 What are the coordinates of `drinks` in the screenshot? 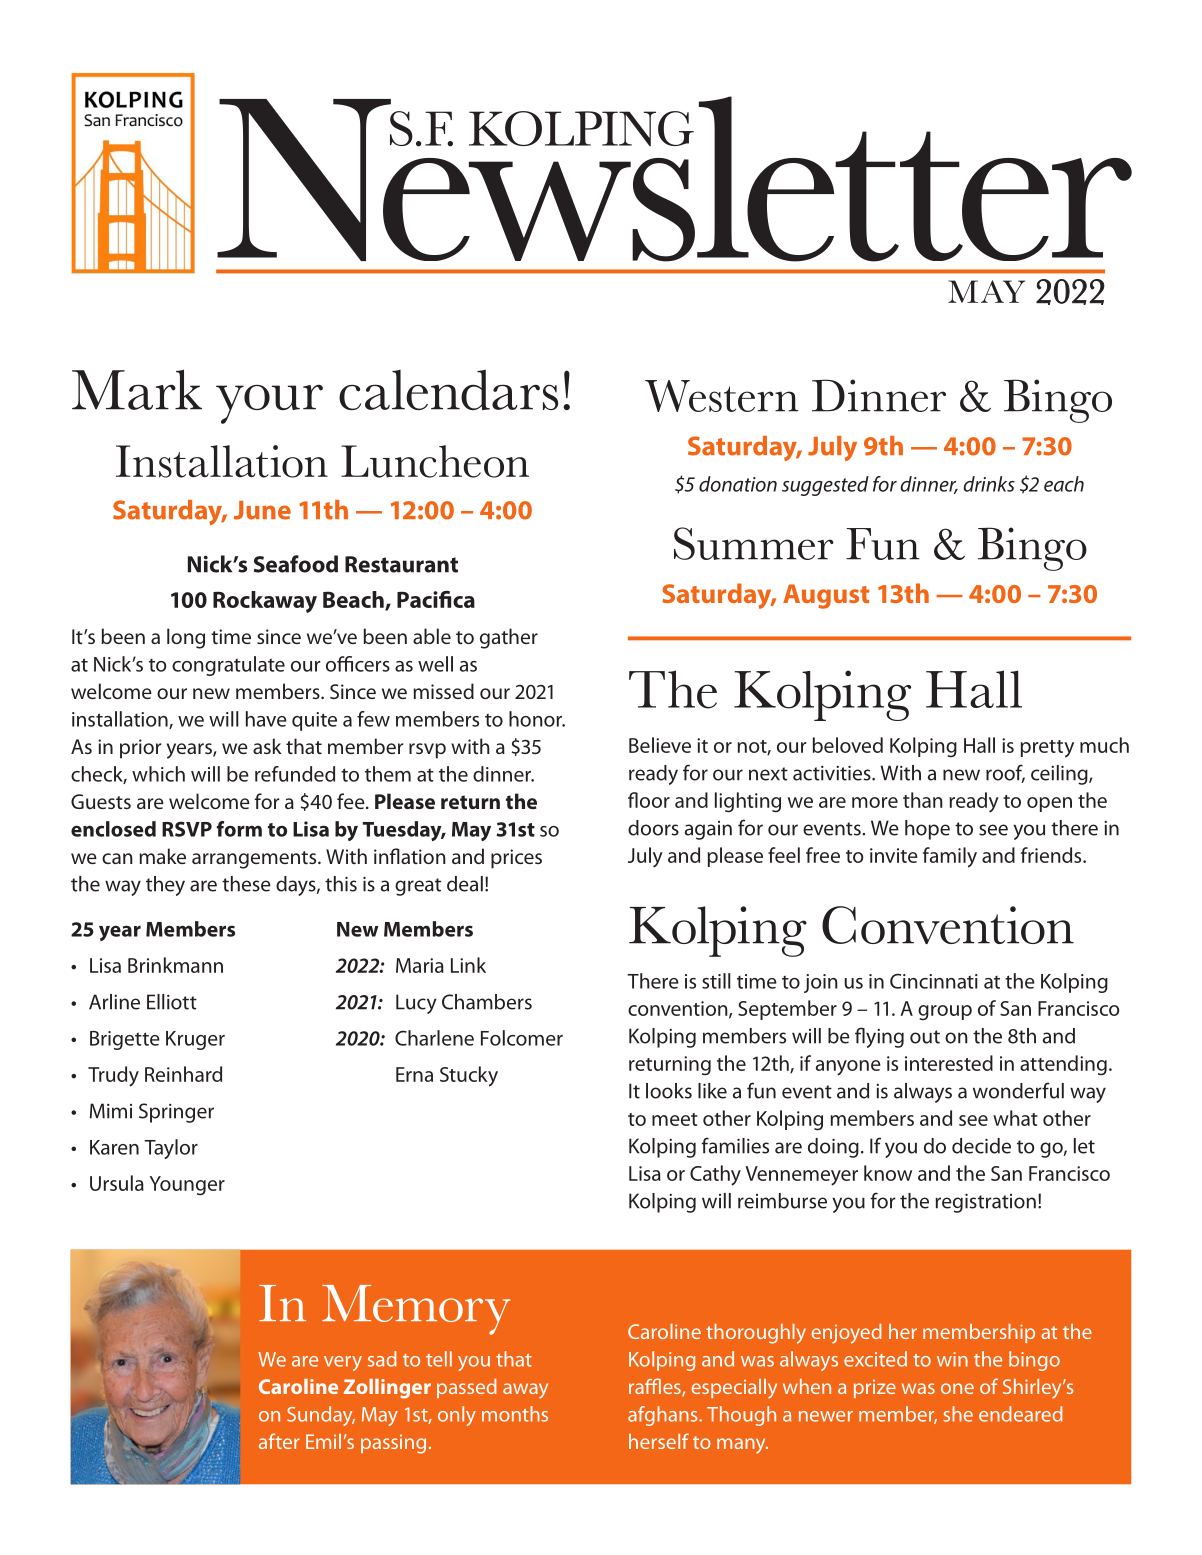 It's located at (989, 484).
